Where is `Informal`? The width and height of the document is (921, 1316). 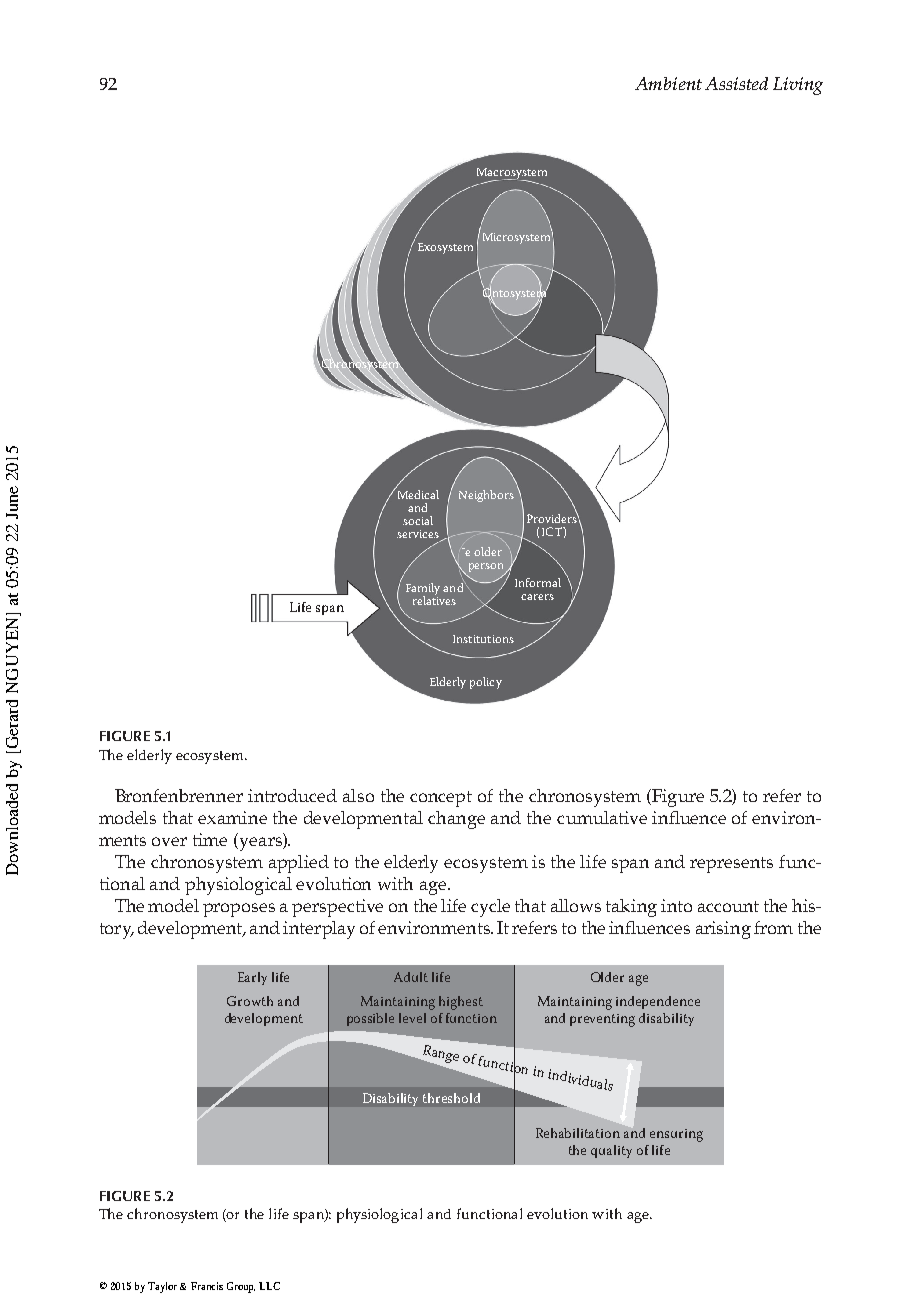
Informal is located at coordinates (538, 582).
